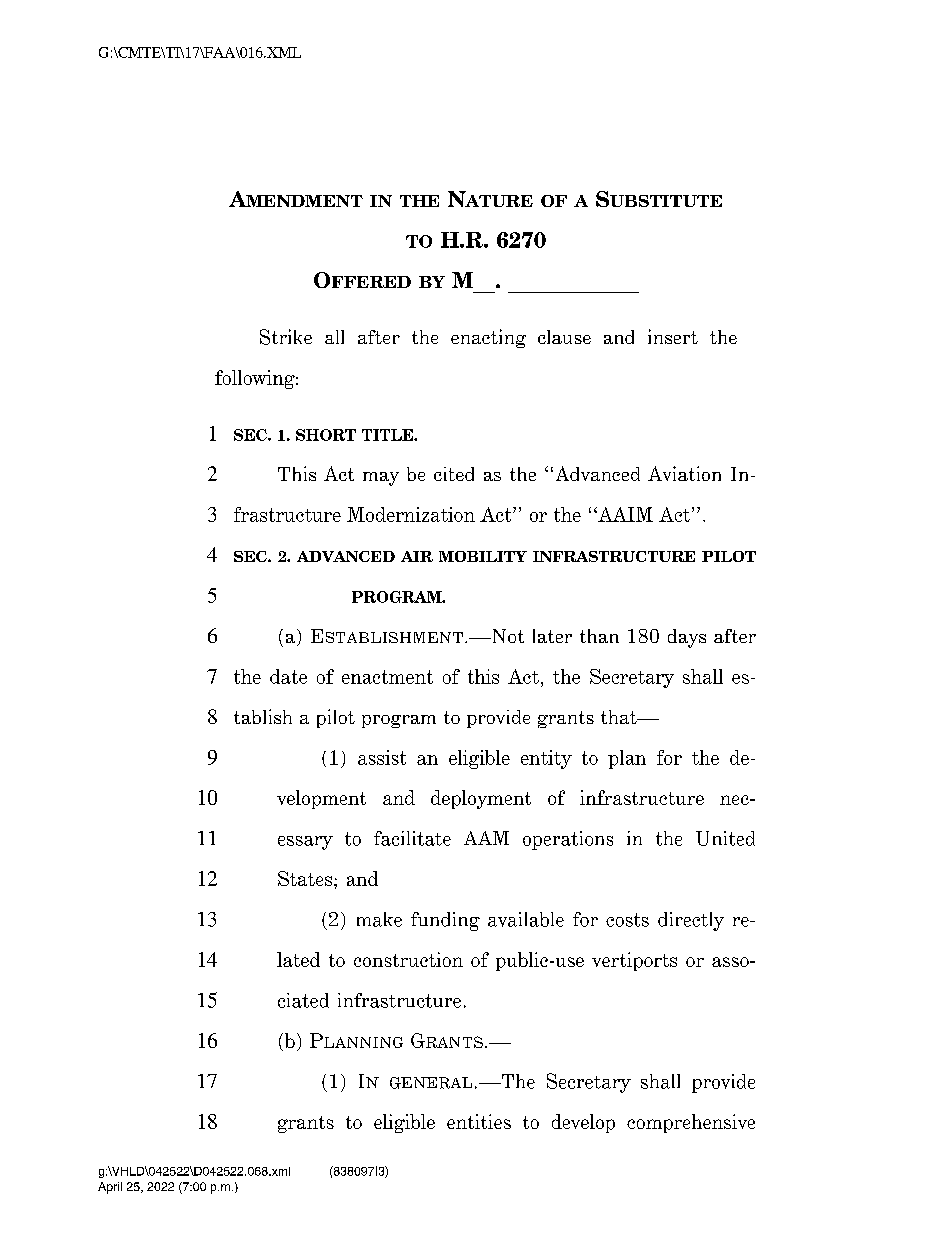 This screenshot has height=1233, width=952. Describe the element at coordinates (488, 338) in the screenshot. I see `enacting` at that location.
